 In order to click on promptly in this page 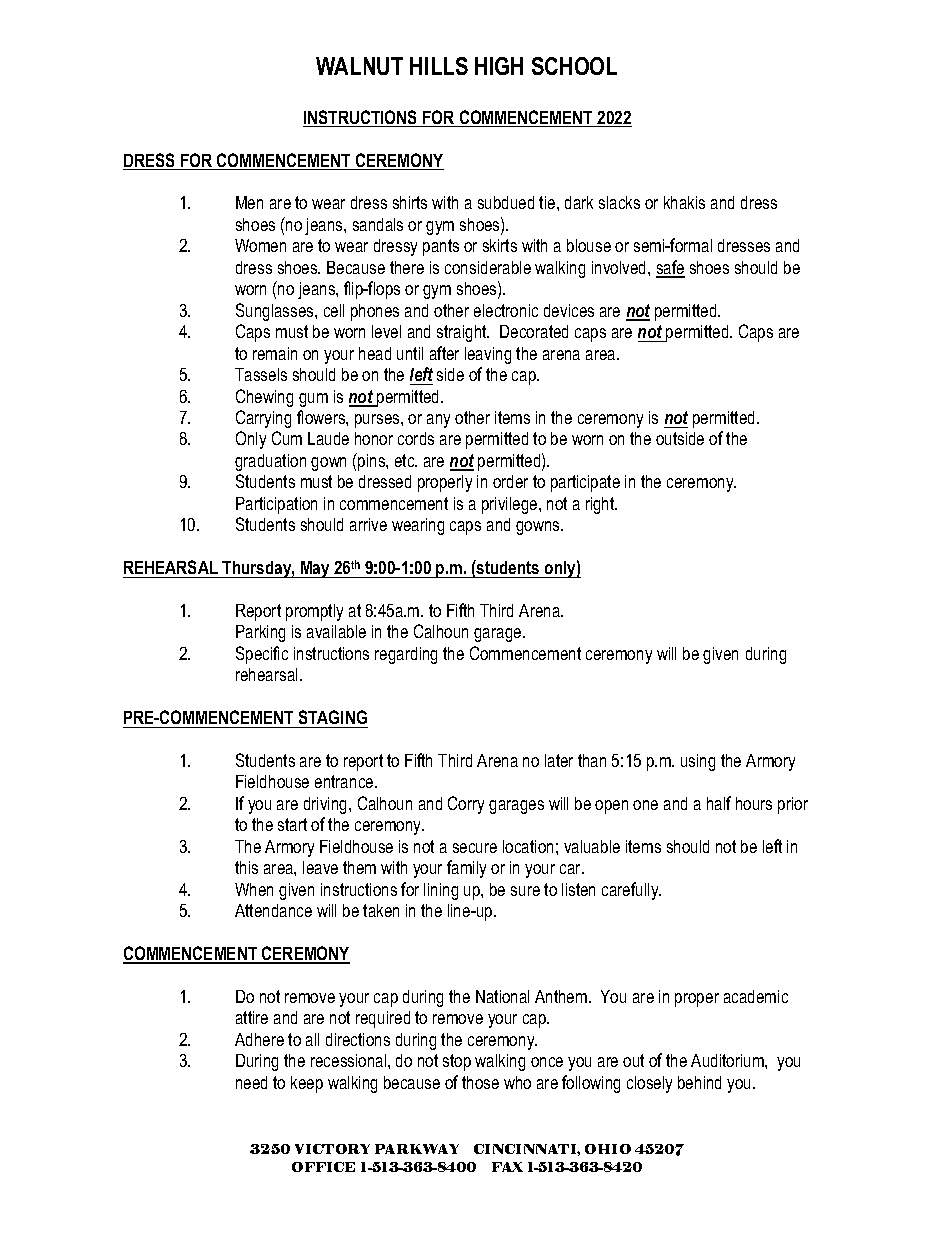, I will do `click(314, 612)`.
